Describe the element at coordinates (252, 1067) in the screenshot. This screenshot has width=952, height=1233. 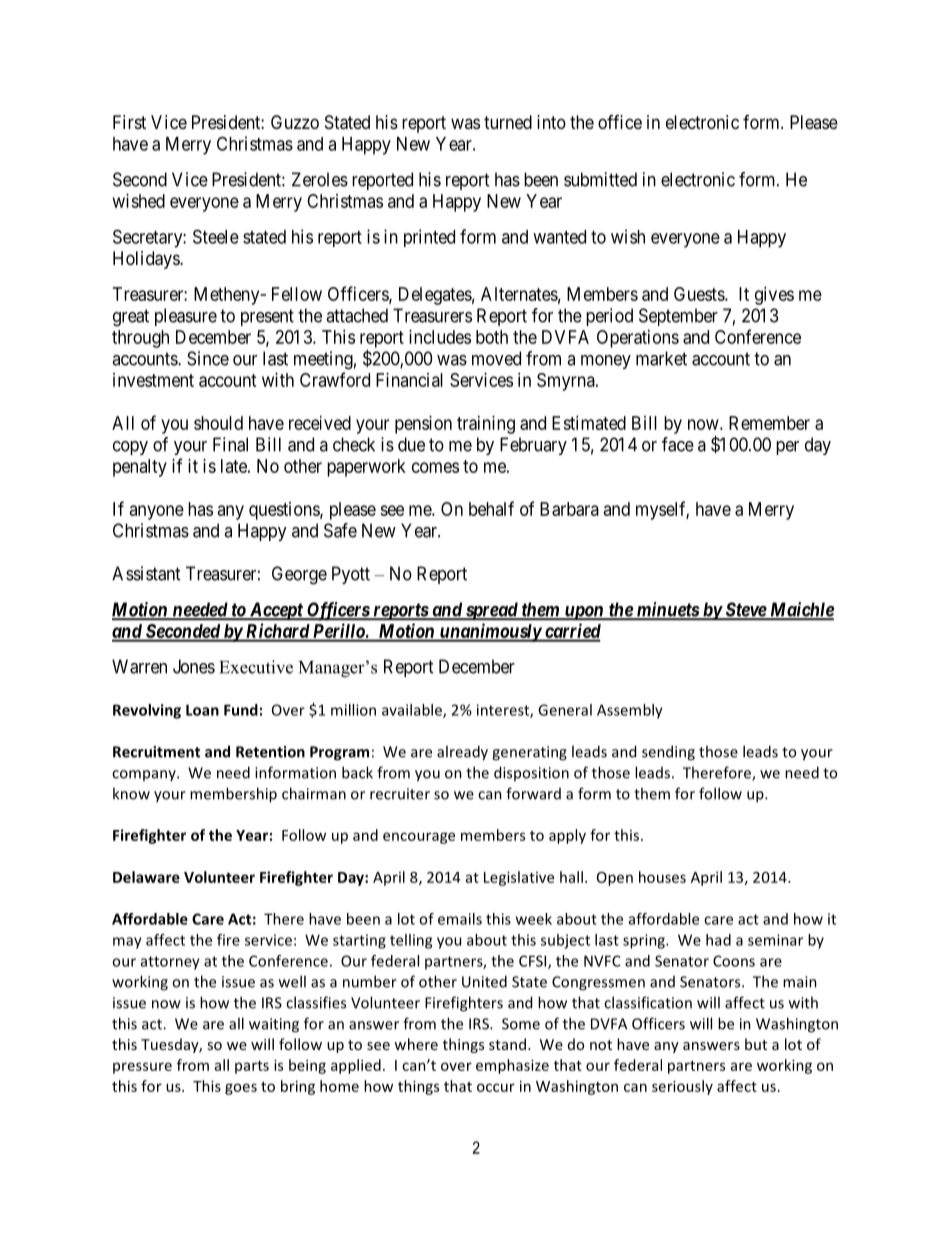
I see `parts` at that location.
